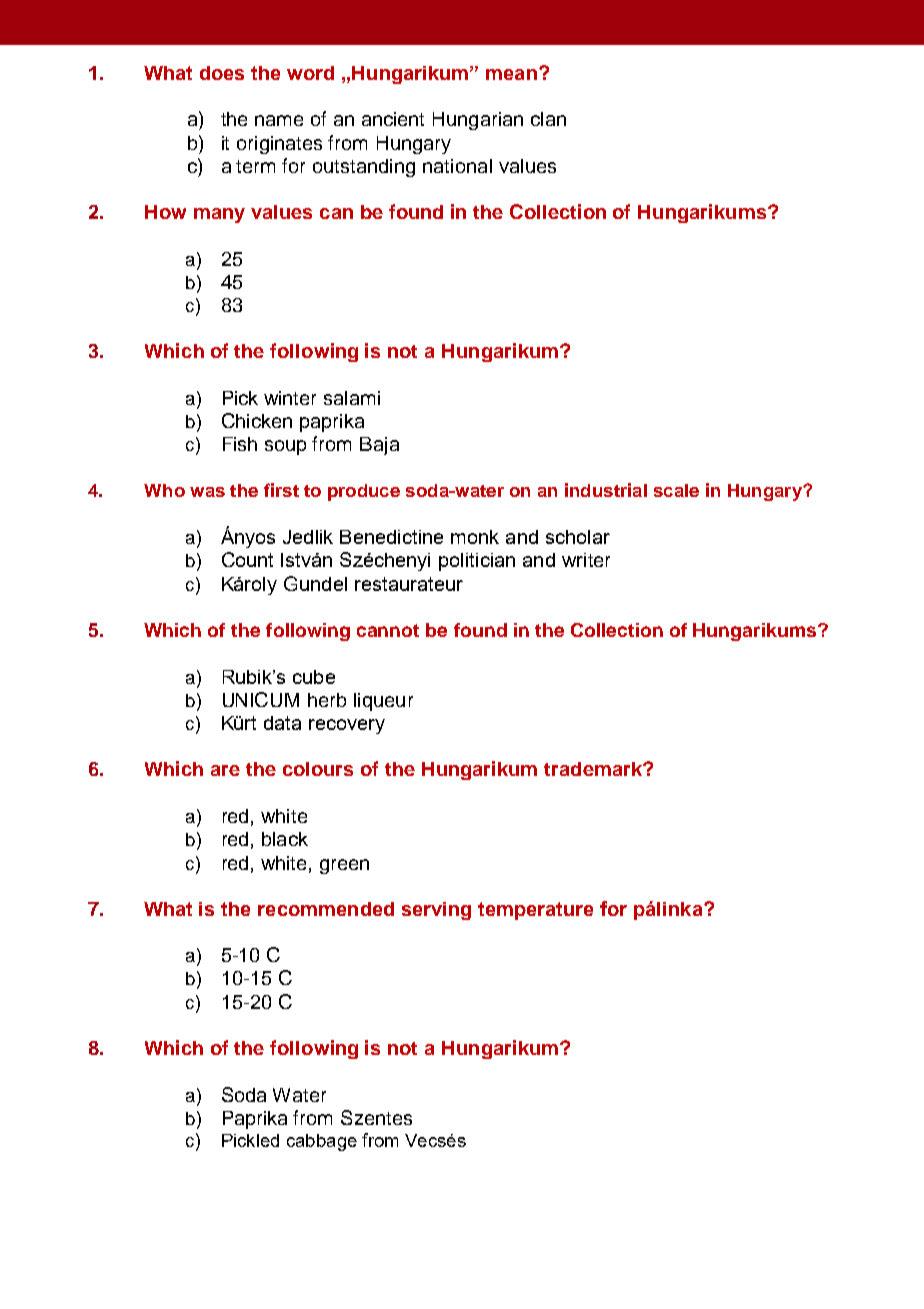 The width and height of the image is (924, 1309). Describe the element at coordinates (282, 723) in the image. I see `data` at that location.
